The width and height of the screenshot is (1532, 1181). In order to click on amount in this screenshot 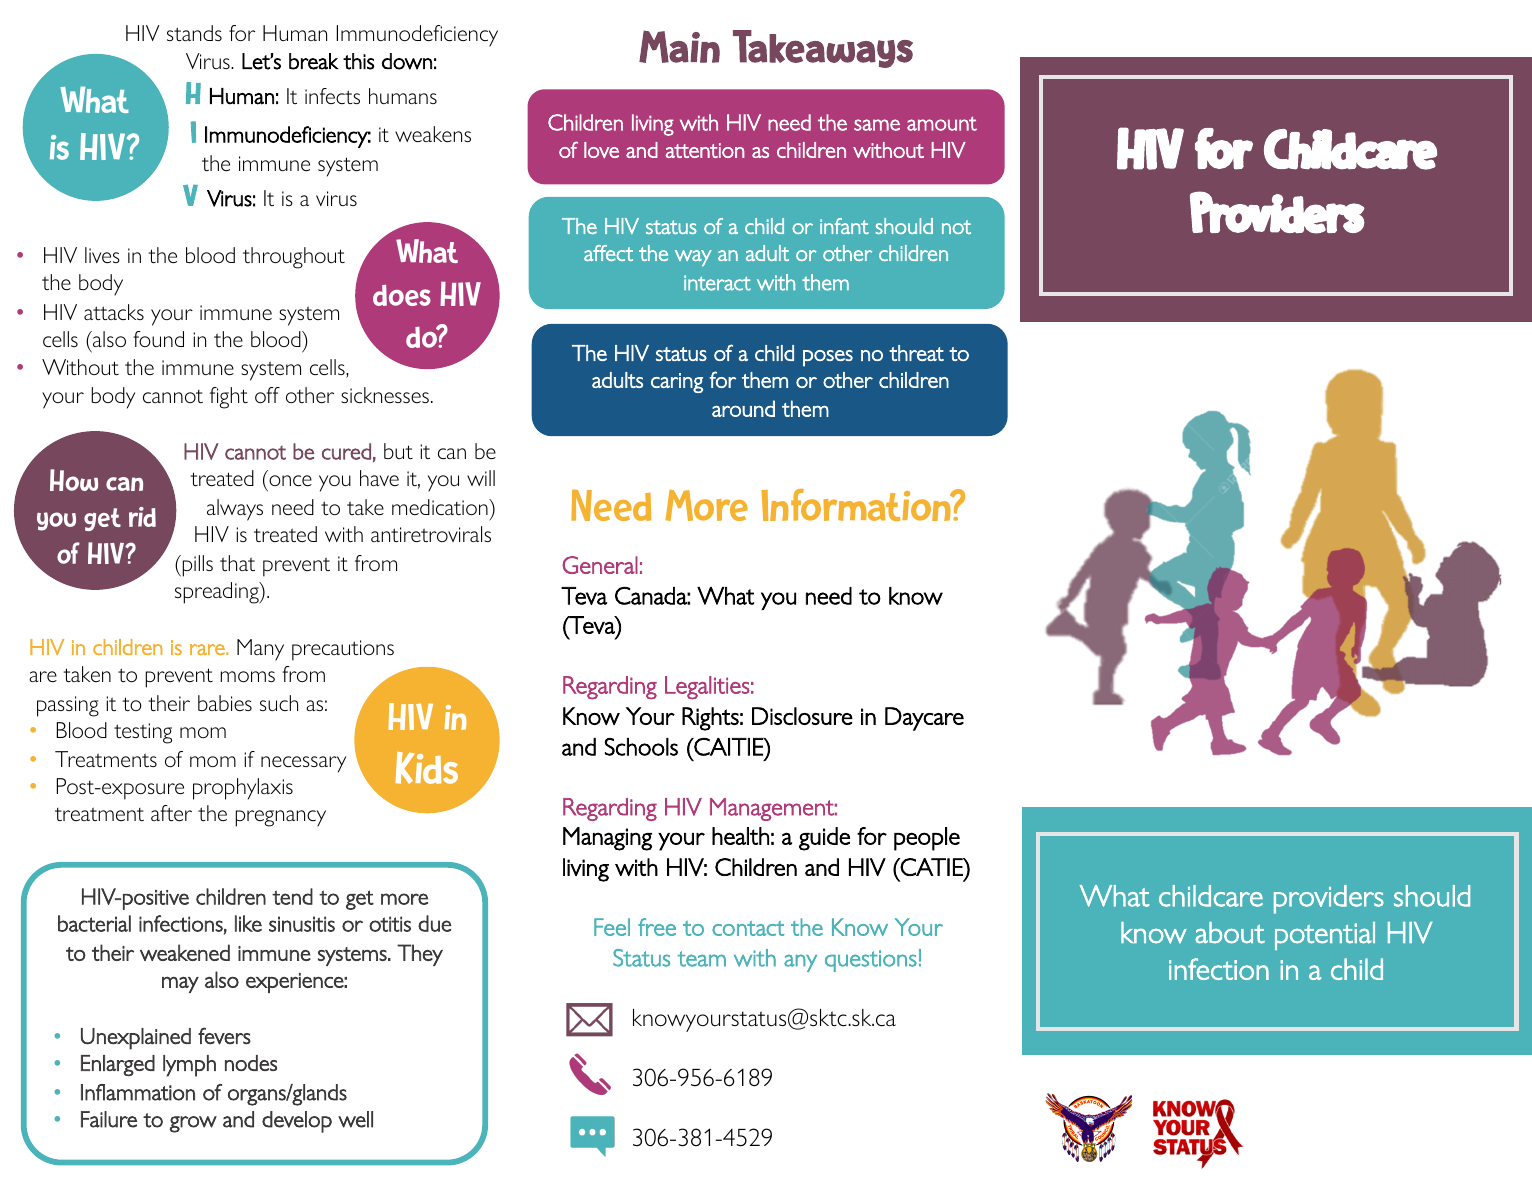, I will do `click(942, 123)`.
